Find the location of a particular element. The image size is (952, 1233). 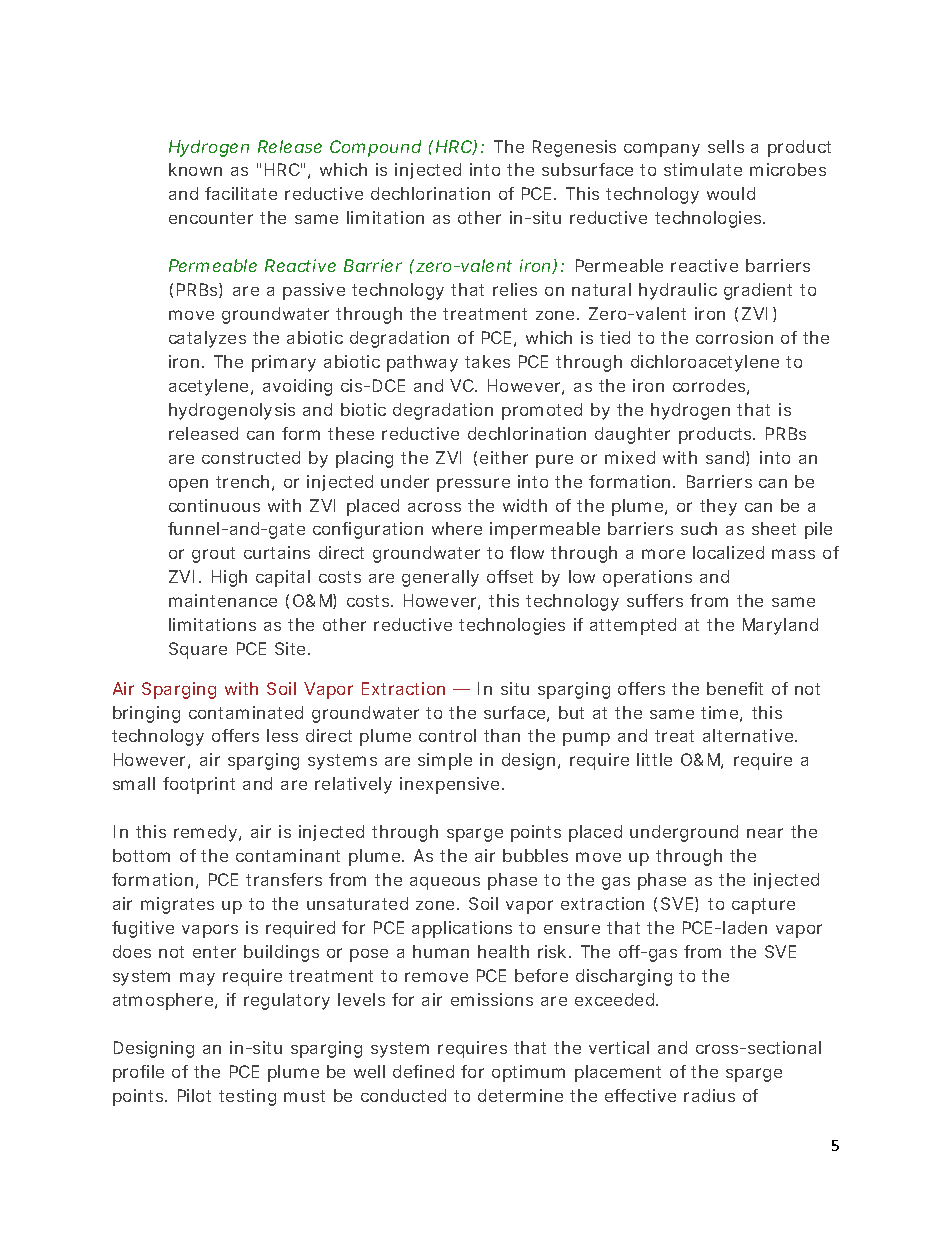

bubbles is located at coordinates (535, 855).
